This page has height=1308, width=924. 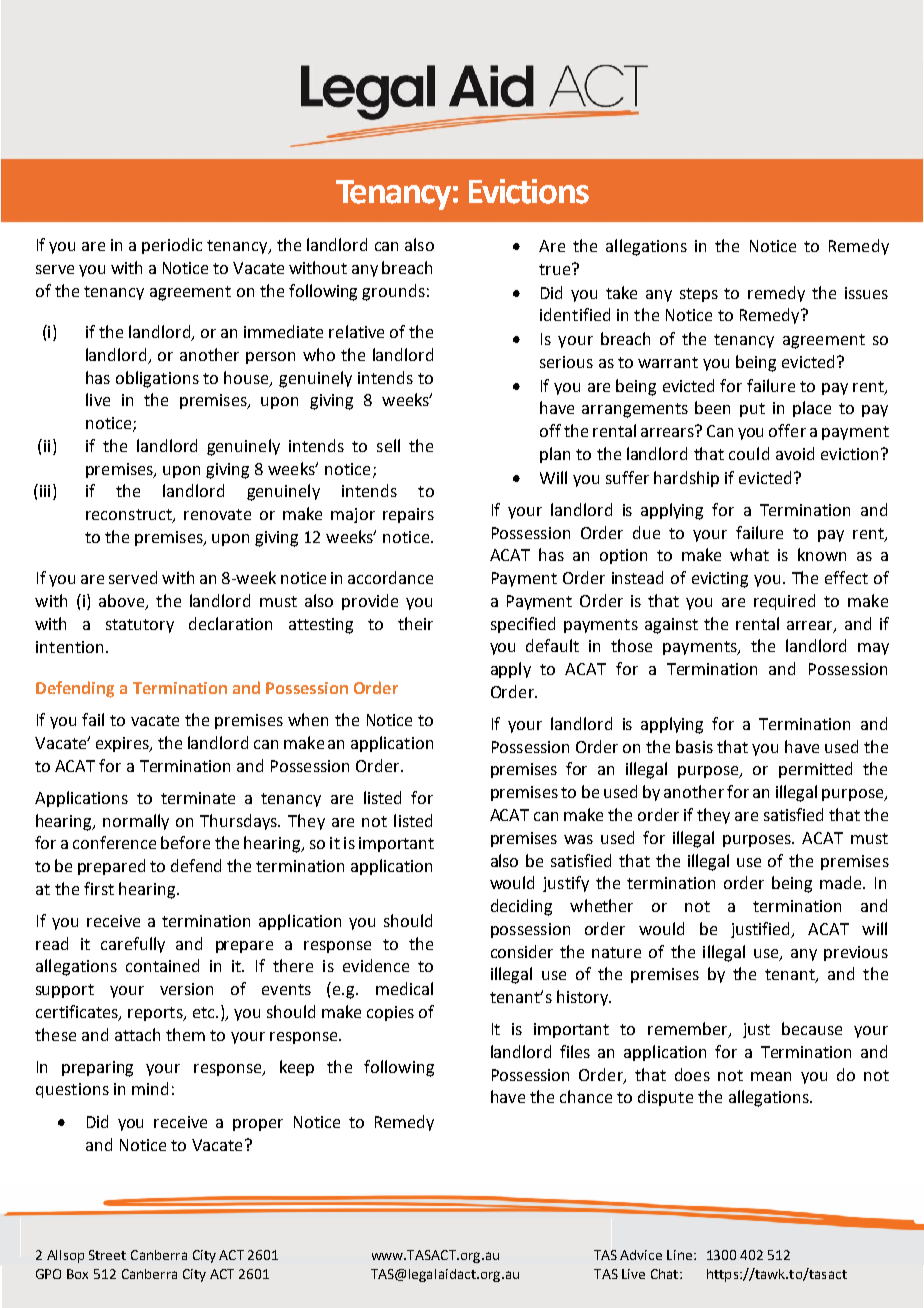 What do you see at coordinates (107, 1255) in the page?
I see `Street` at bounding box center [107, 1255].
